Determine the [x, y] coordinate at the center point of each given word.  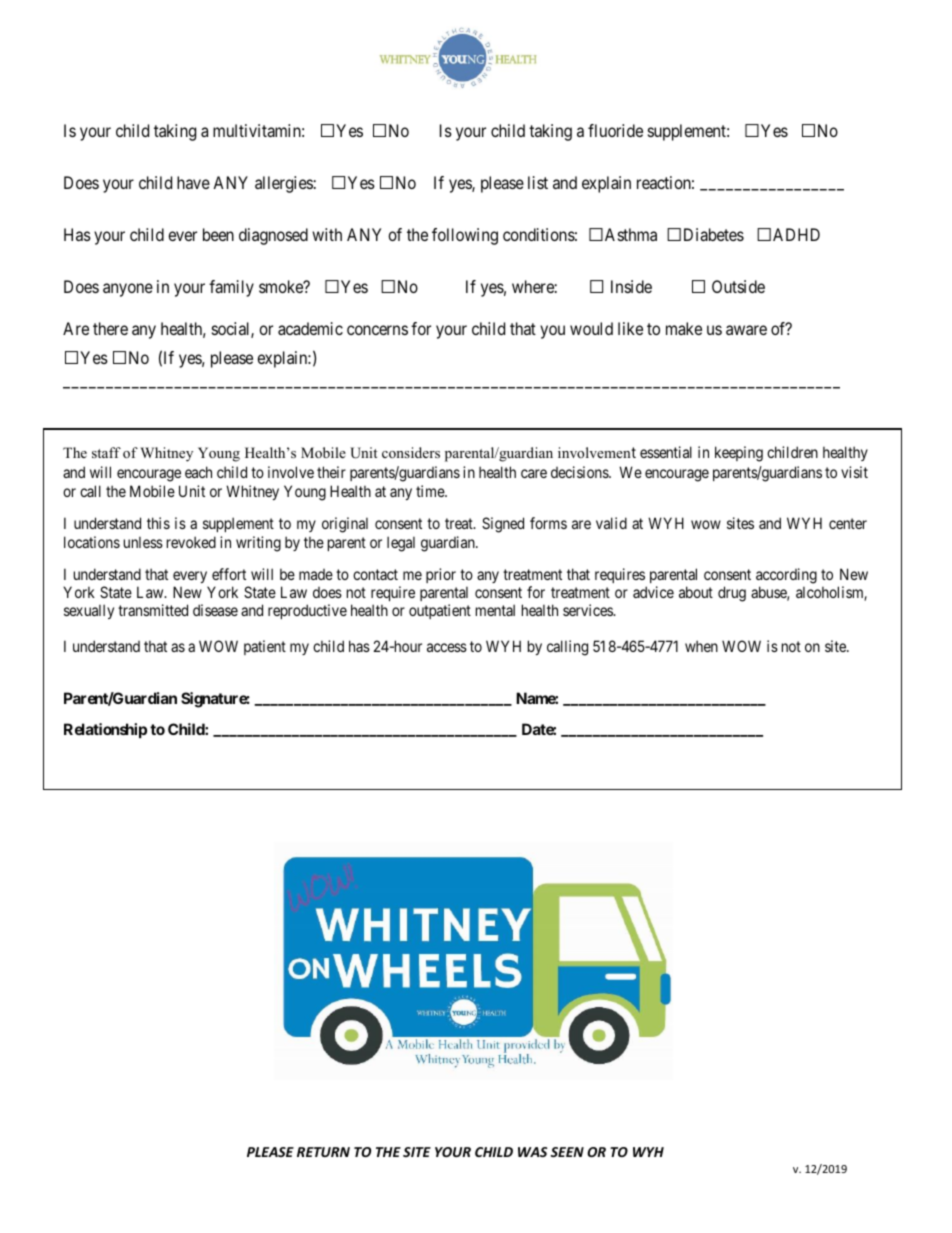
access [447, 647]
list [538, 182]
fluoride [615, 130]
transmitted [153, 610]
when [701, 646]
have [193, 182]
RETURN [323, 1152]
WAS [532, 1152]
